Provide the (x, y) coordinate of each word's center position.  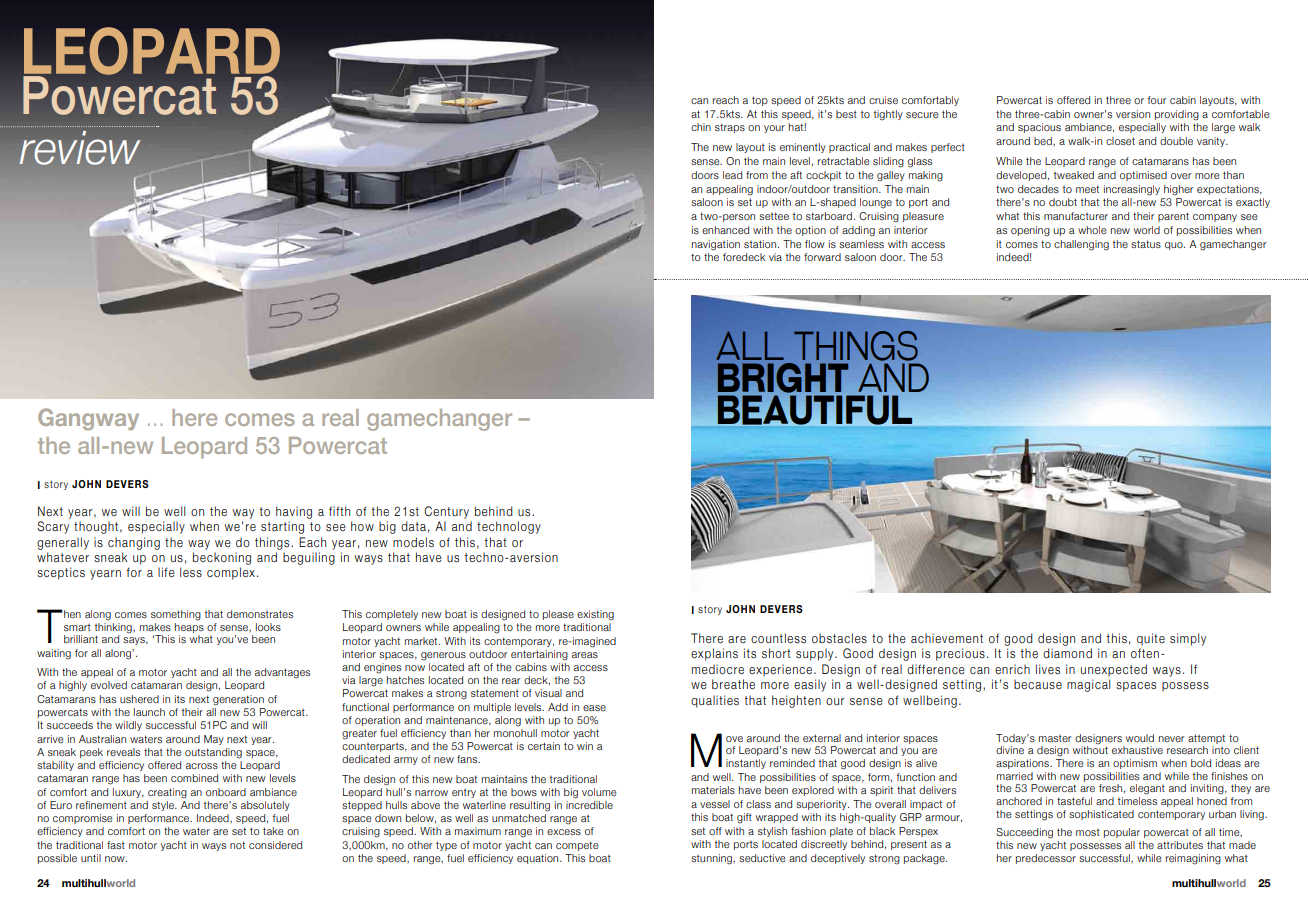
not (237, 845)
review (80, 148)
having (294, 512)
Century (446, 512)
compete (577, 846)
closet (1120, 141)
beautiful (816, 410)
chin (701, 127)
